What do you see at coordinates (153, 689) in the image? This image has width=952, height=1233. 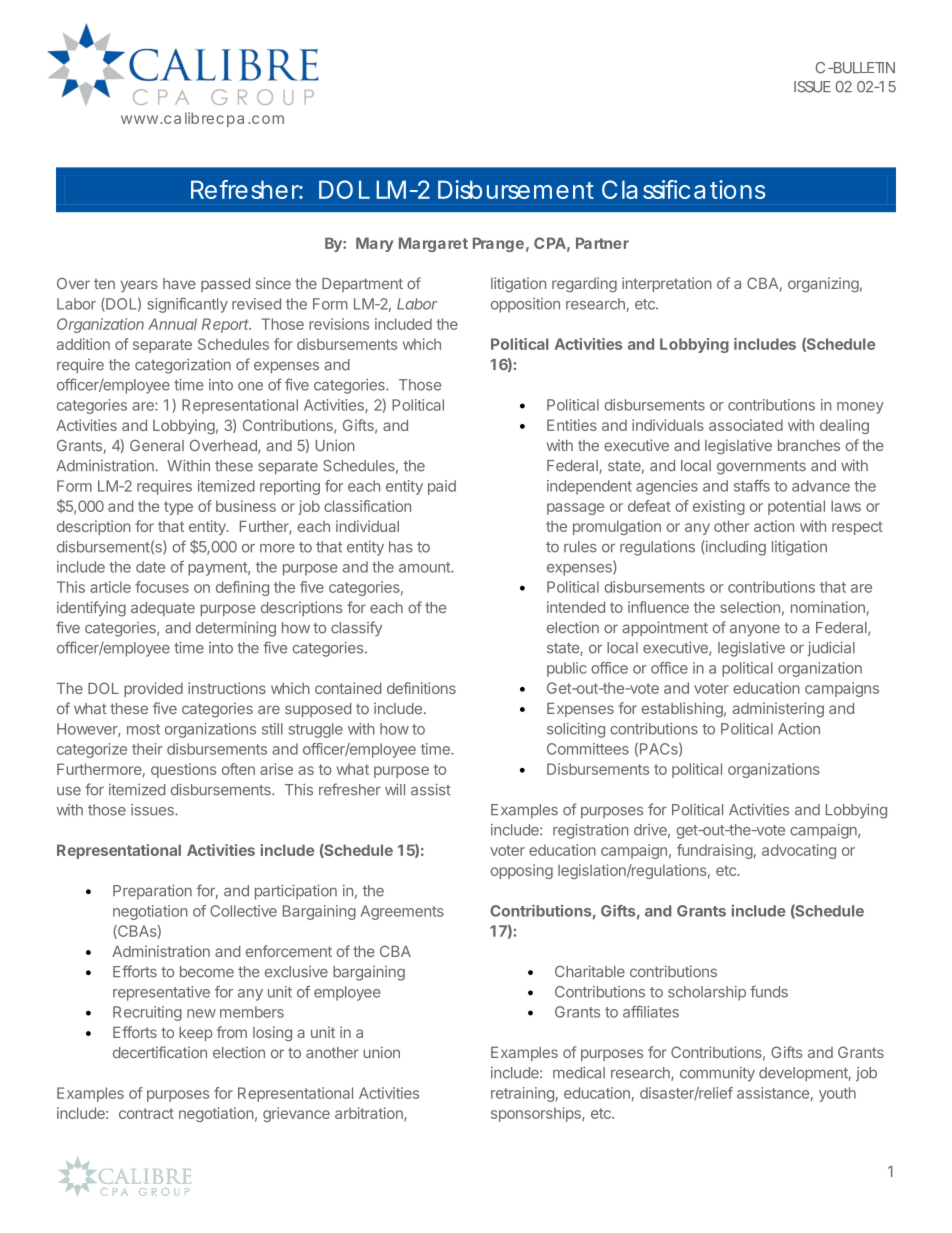 I see `provided` at bounding box center [153, 689].
